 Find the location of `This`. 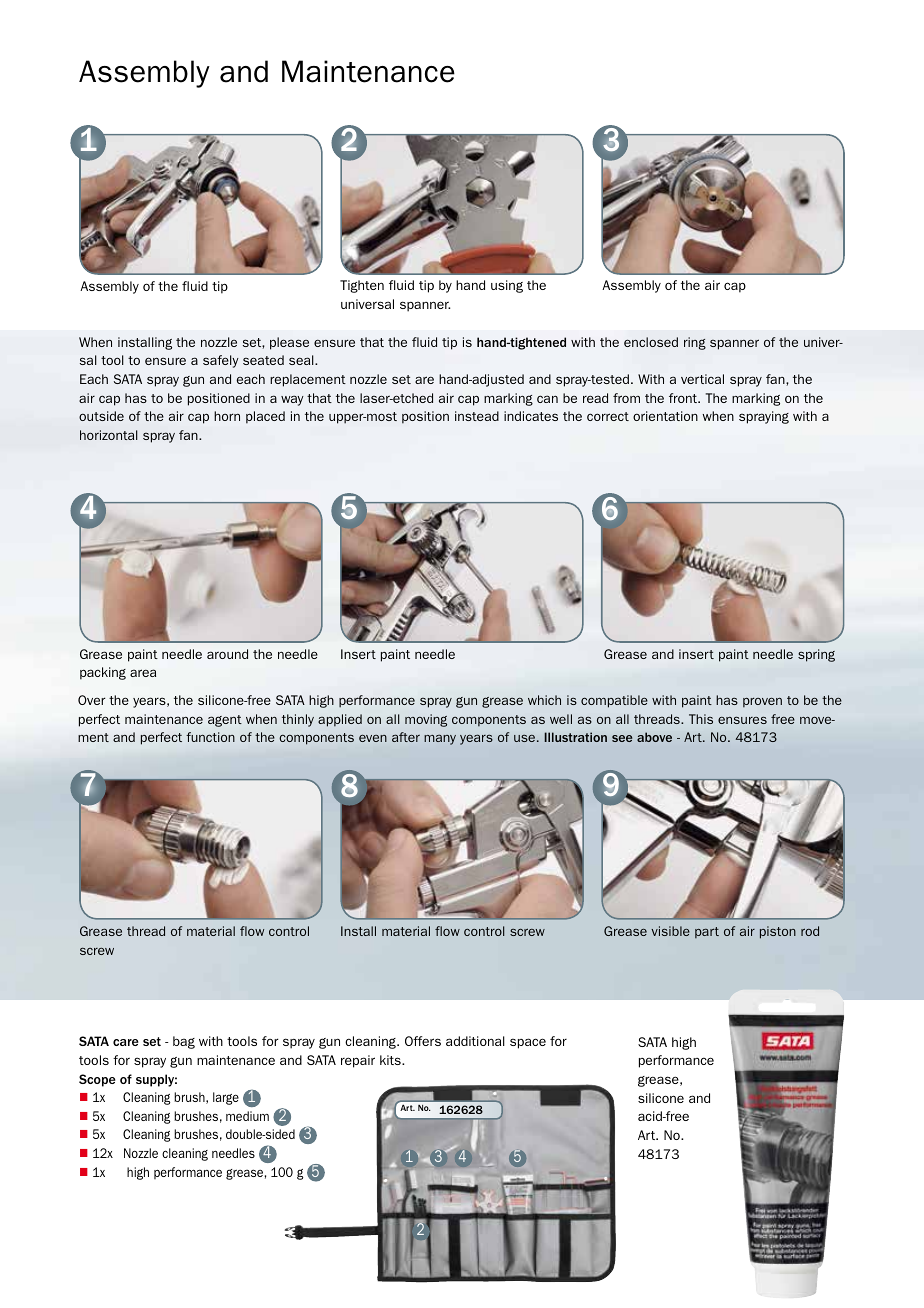

This is located at coordinates (701, 719).
